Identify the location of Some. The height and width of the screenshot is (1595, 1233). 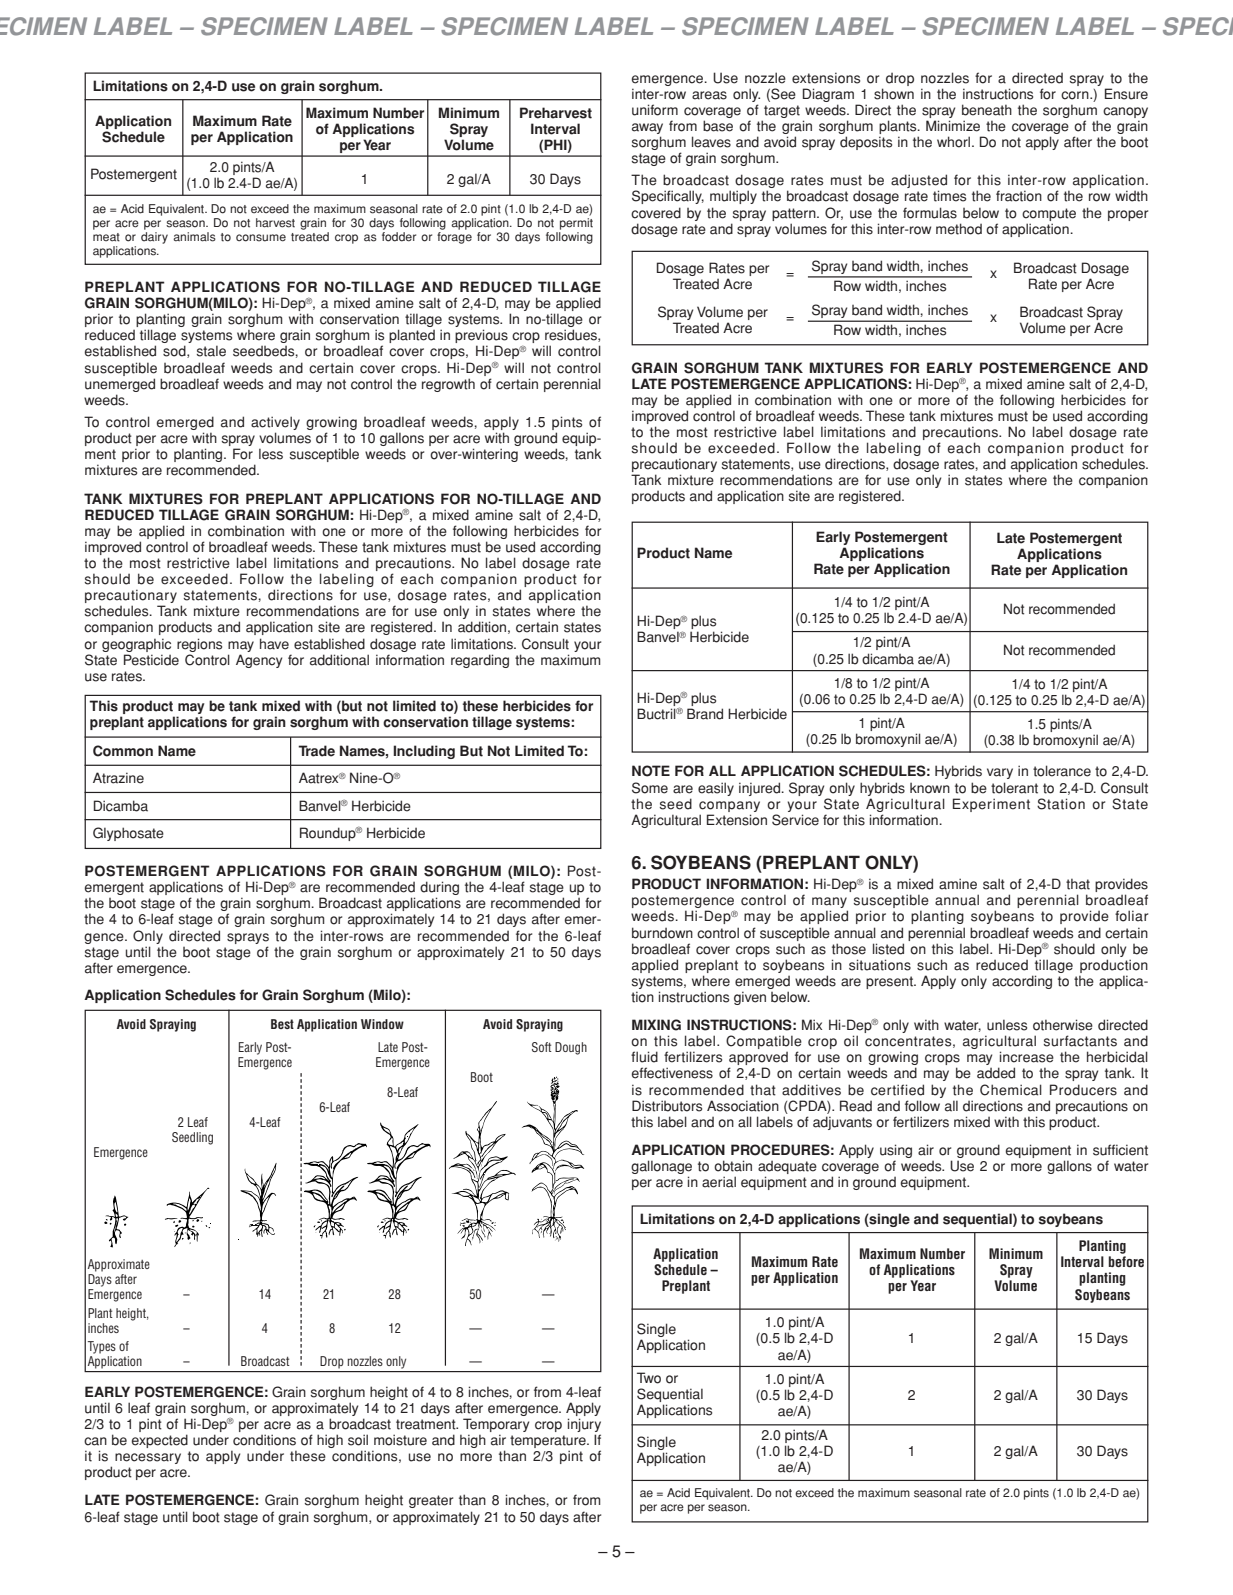
(650, 788).
